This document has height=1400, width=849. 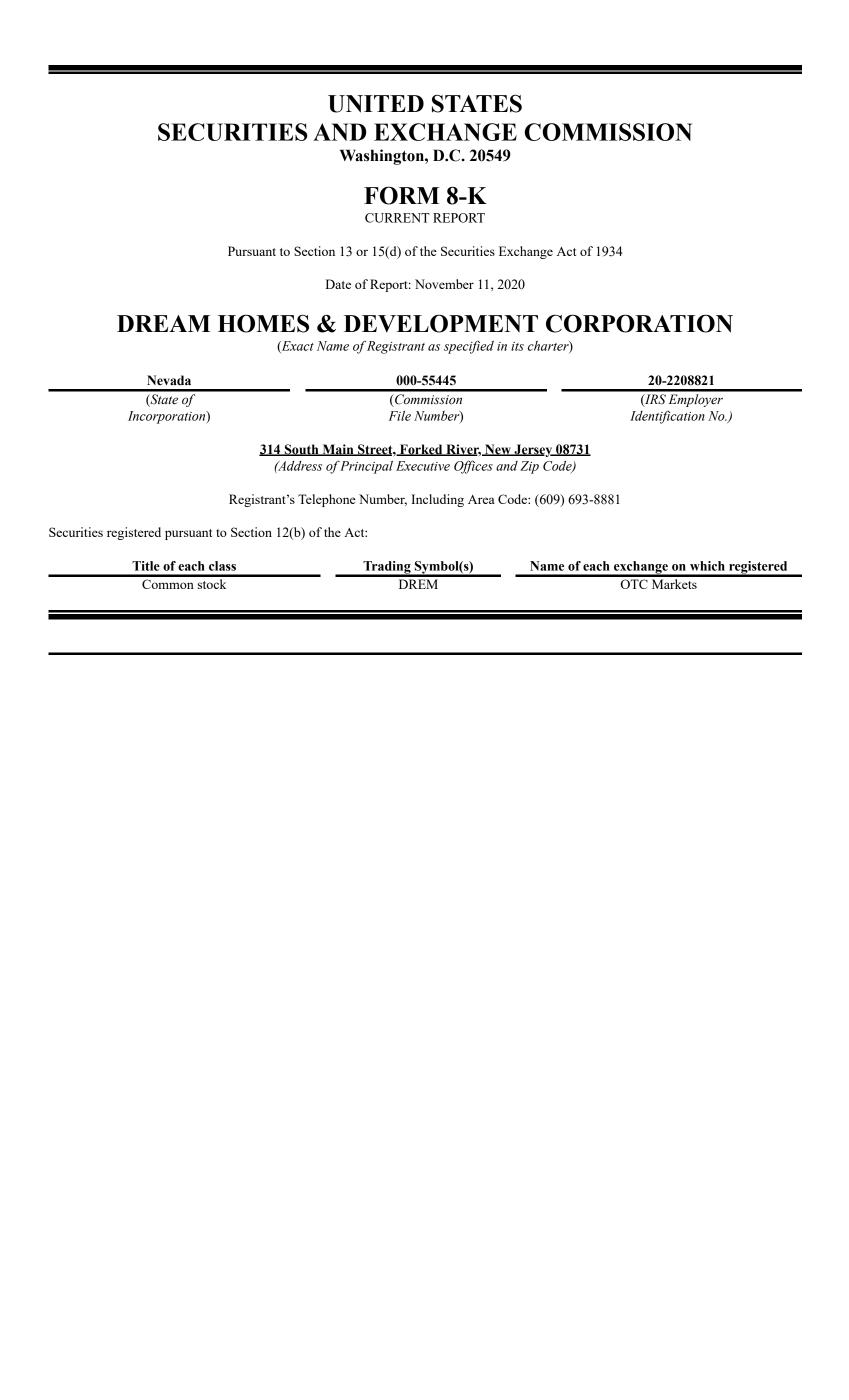 I want to click on class, so click(x=222, y=566).
